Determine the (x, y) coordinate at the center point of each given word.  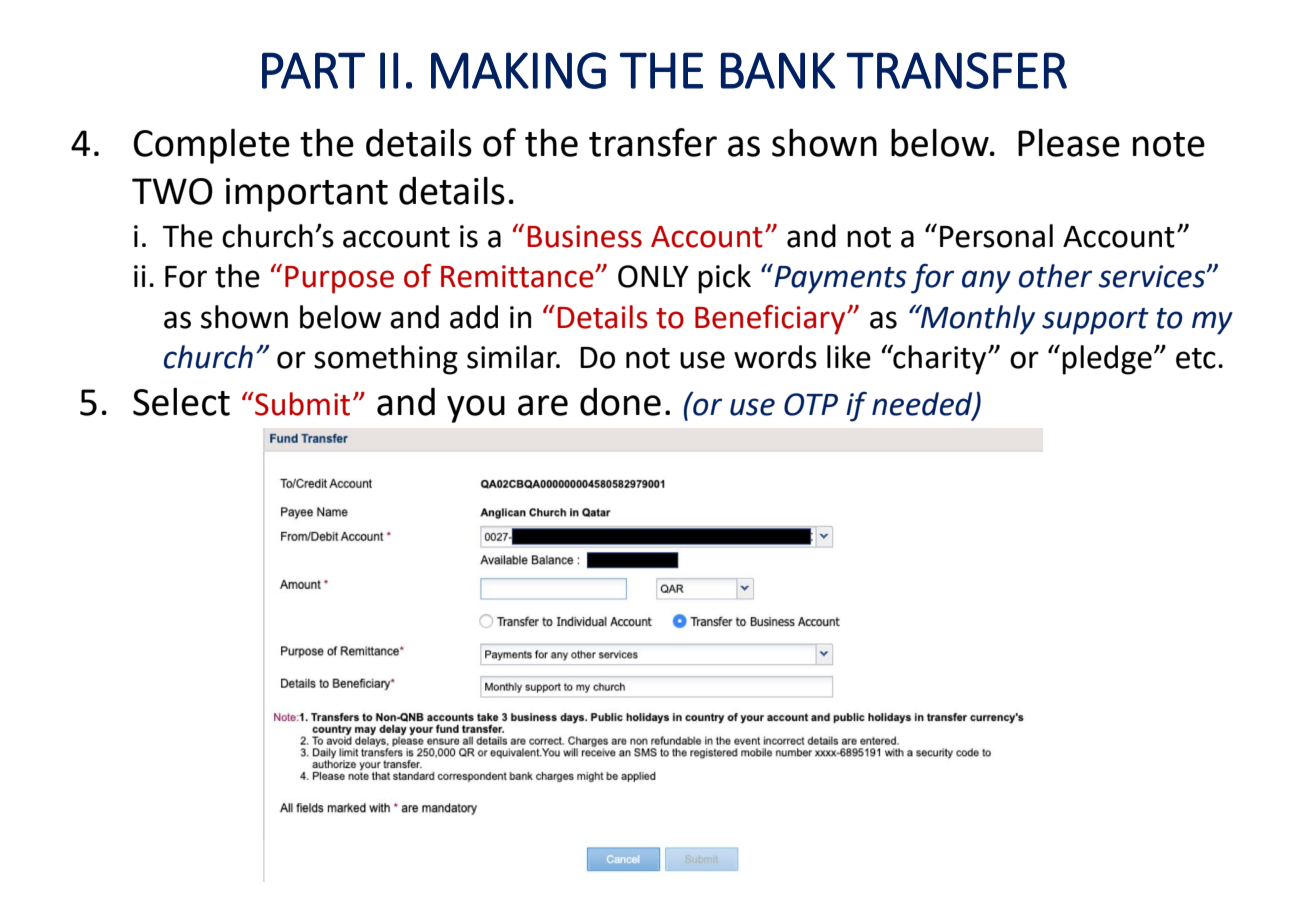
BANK (778, 70)
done (620, 401)
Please (1069, 142)
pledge (1107, 360)
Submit (301, 404)
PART (313, 70)
